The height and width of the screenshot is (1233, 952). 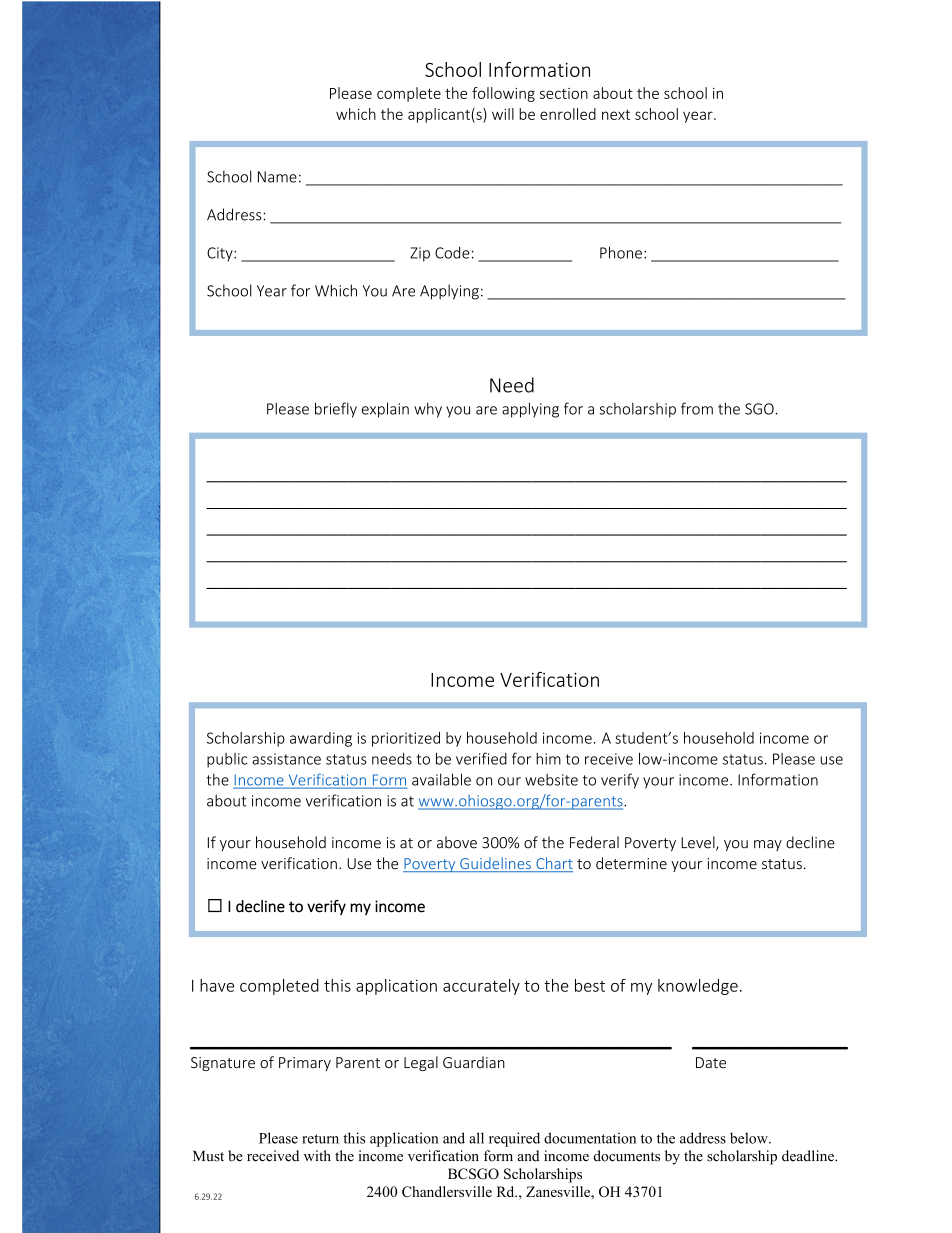 I want to click on briefly, so click(x=336, y=410).
